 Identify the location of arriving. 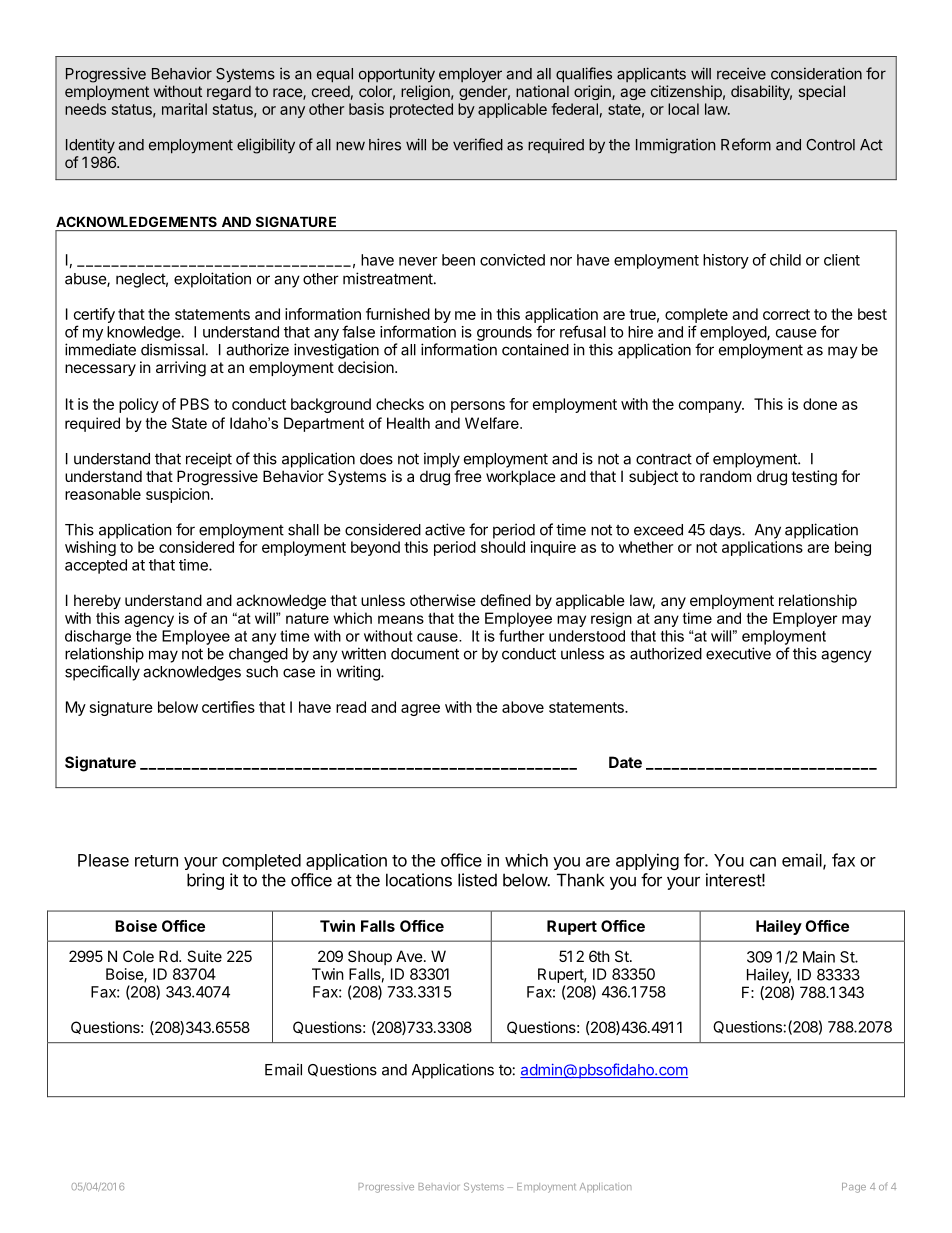
(181, 369).
